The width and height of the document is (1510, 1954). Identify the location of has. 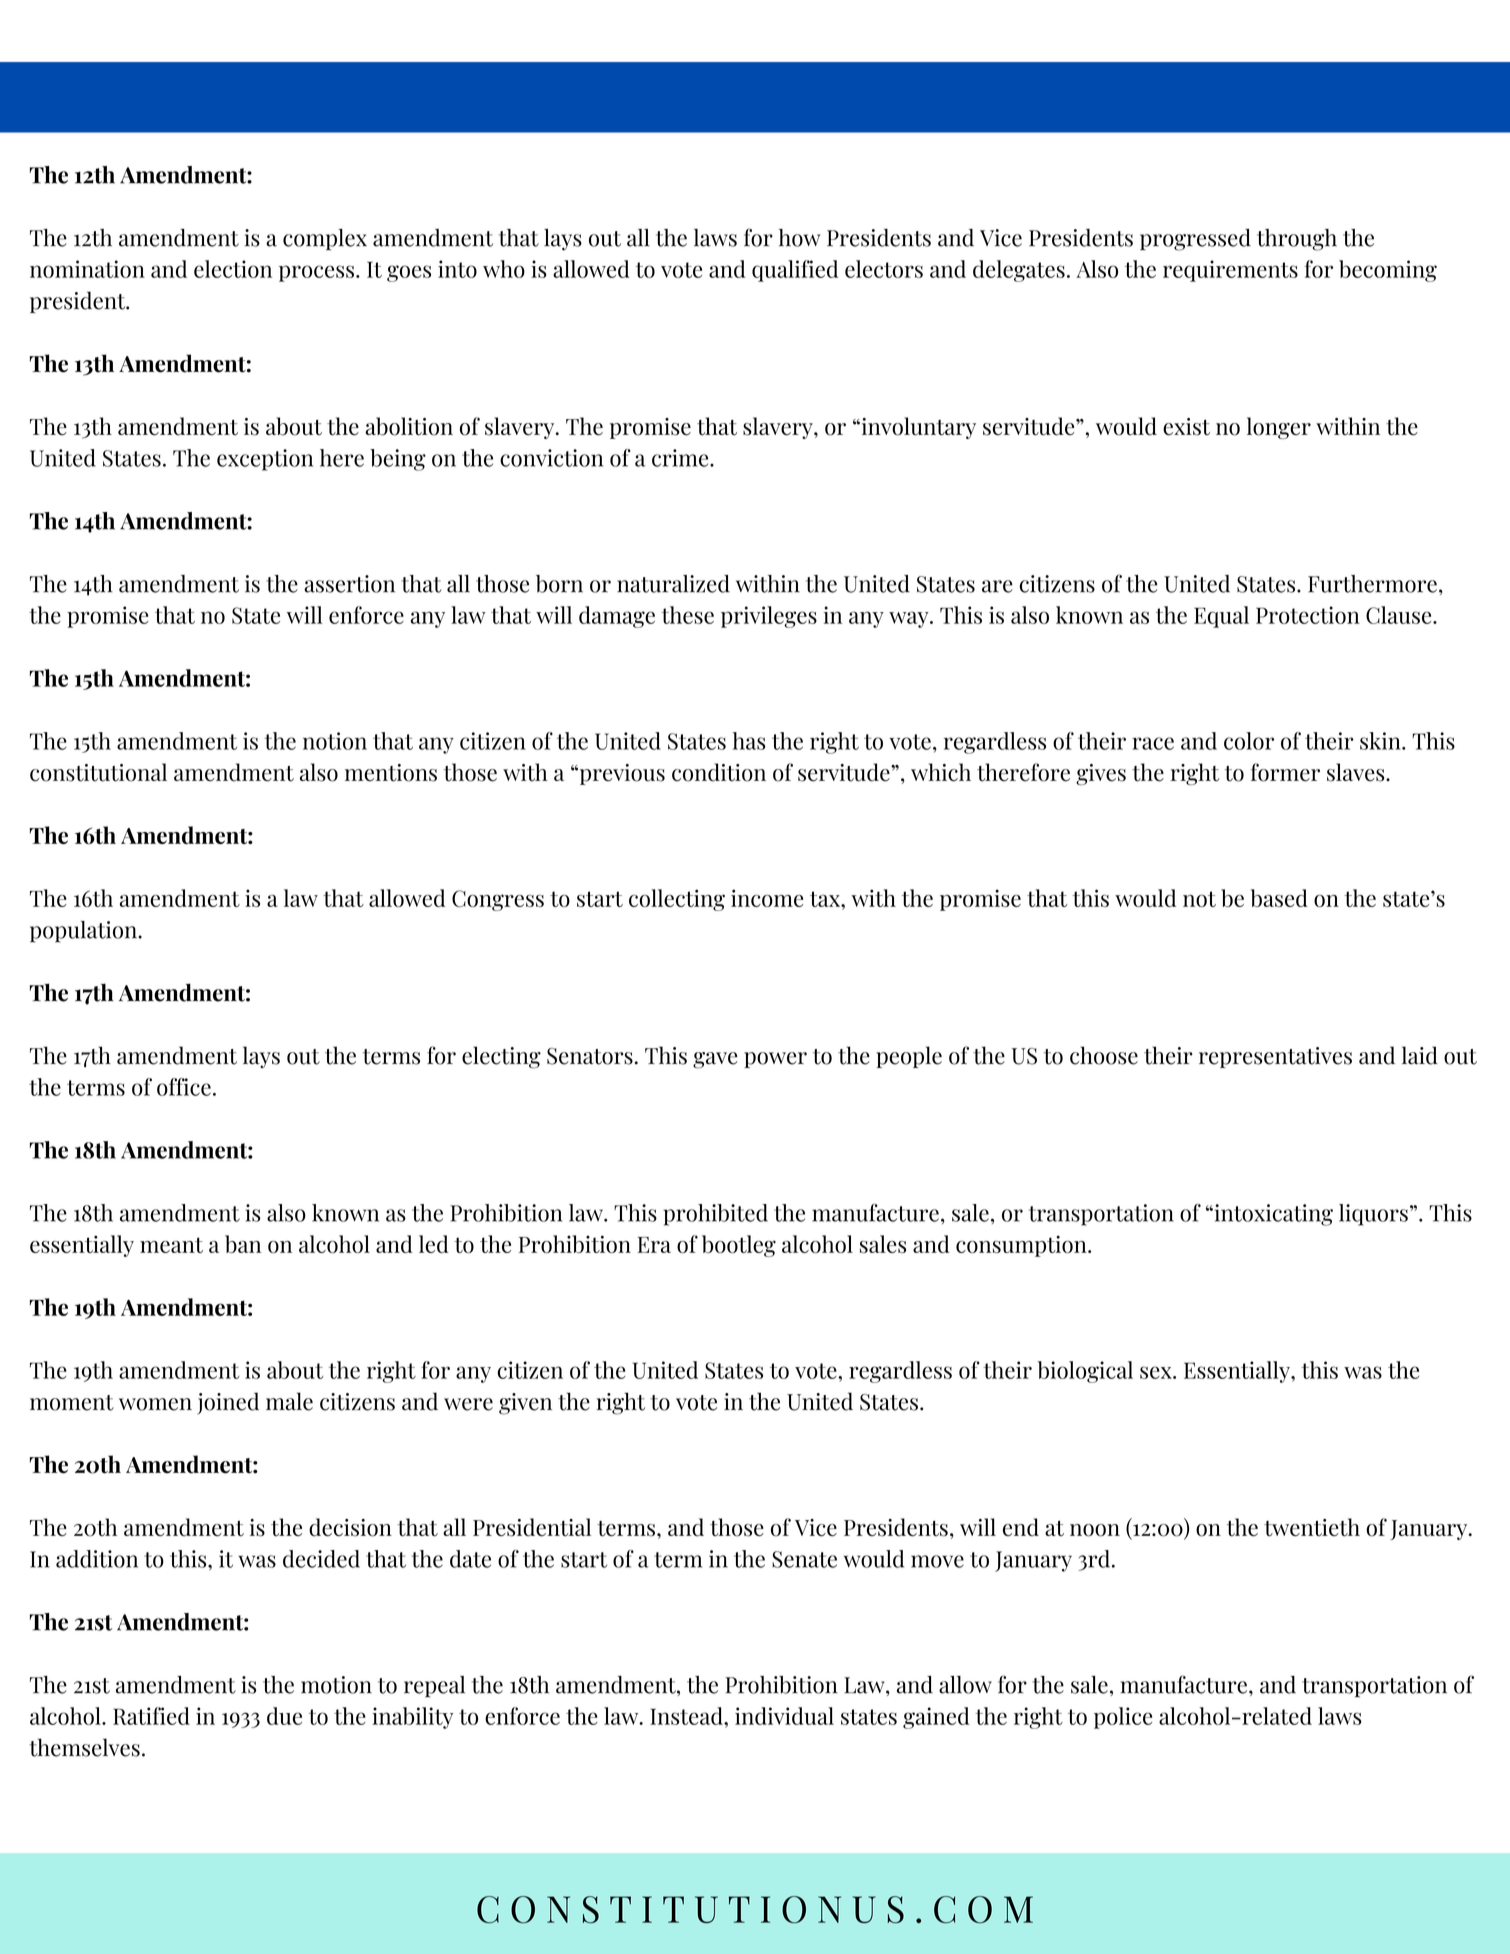
(749, 741).
